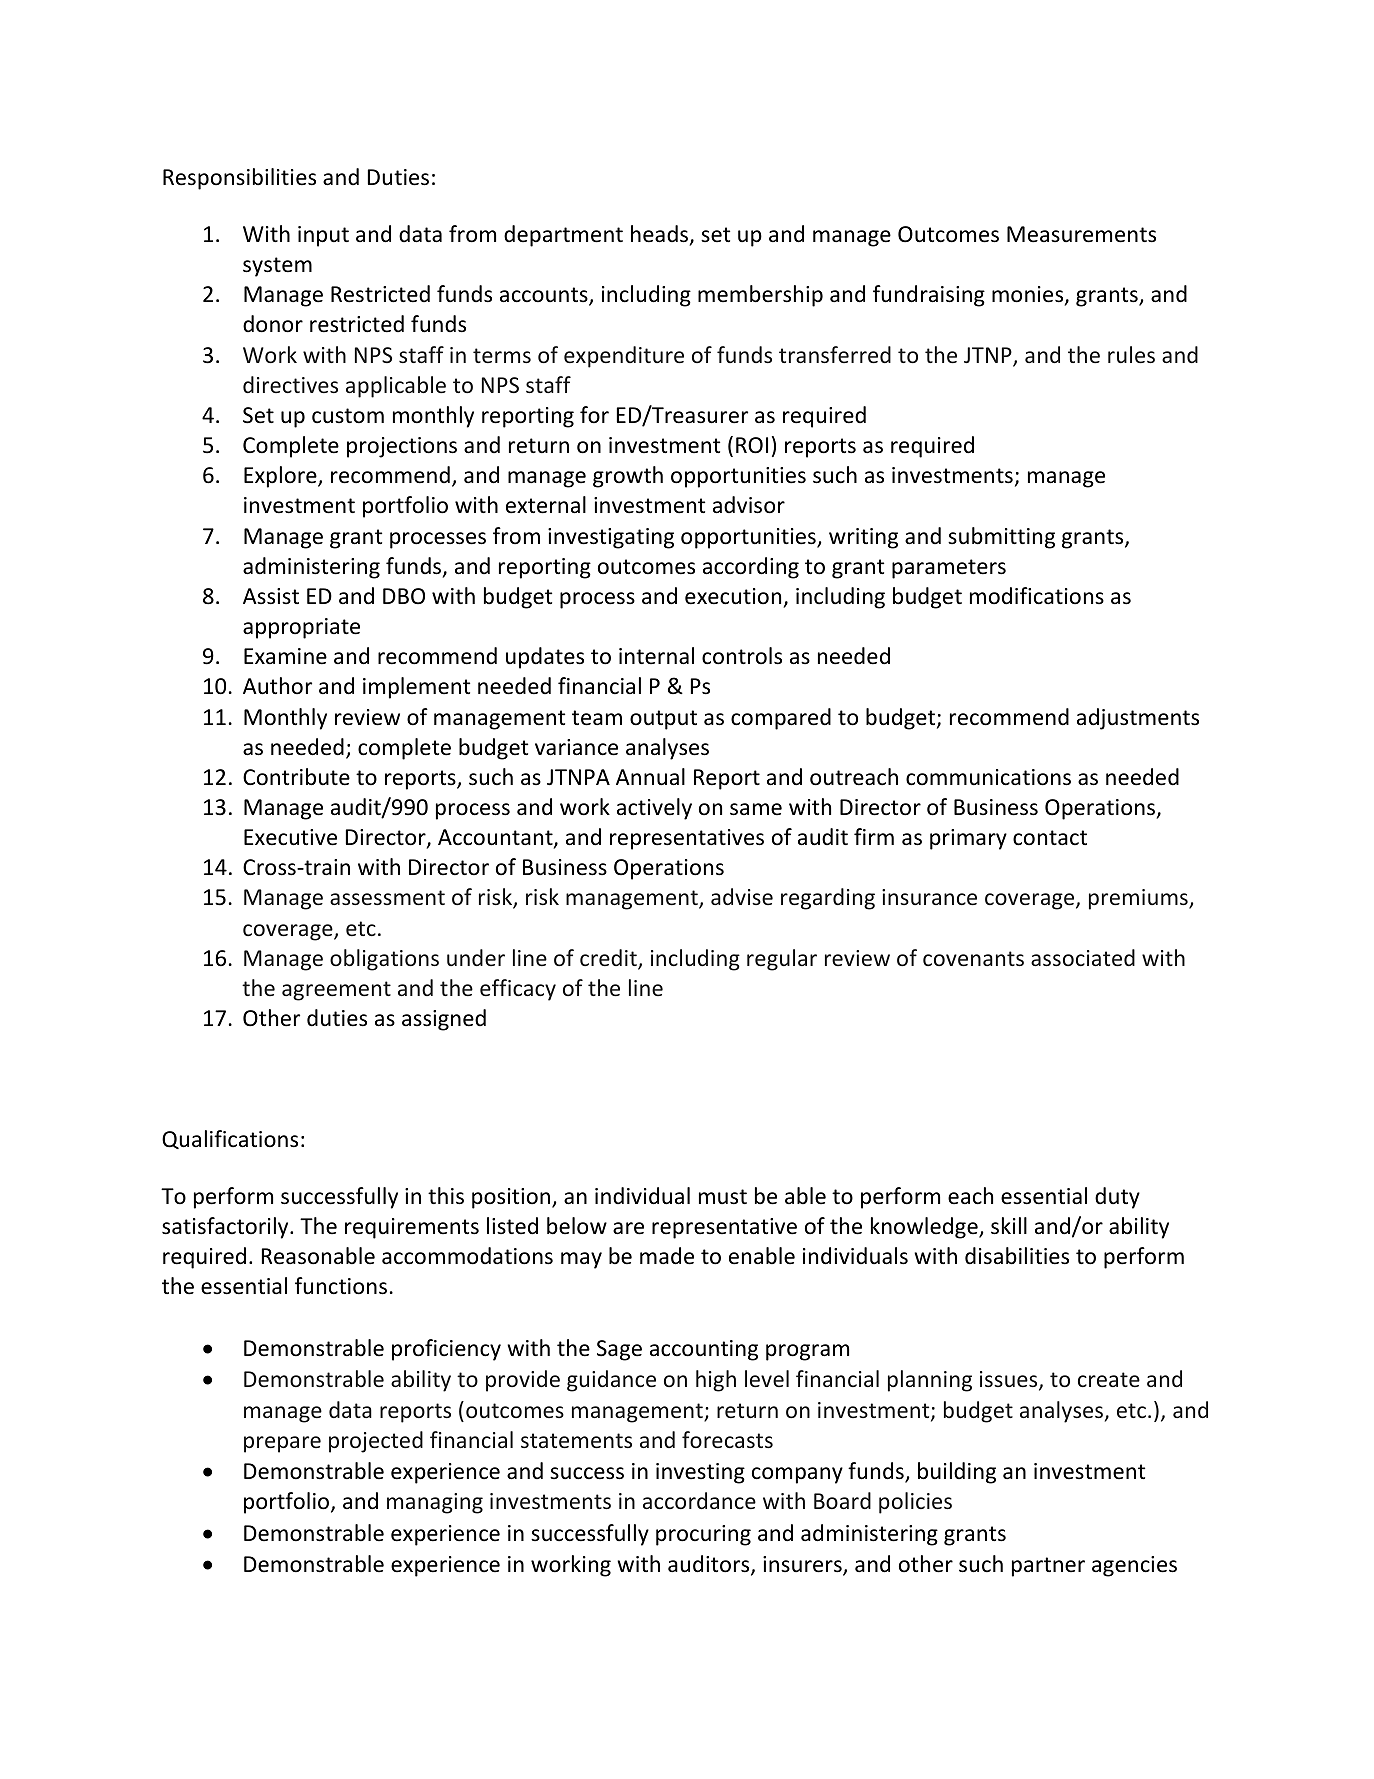 Image resolution: width=1374 pixels, height=1779 pixels. Describe the element at coordinates (663, 720) in the page. I see `output` at that location.
